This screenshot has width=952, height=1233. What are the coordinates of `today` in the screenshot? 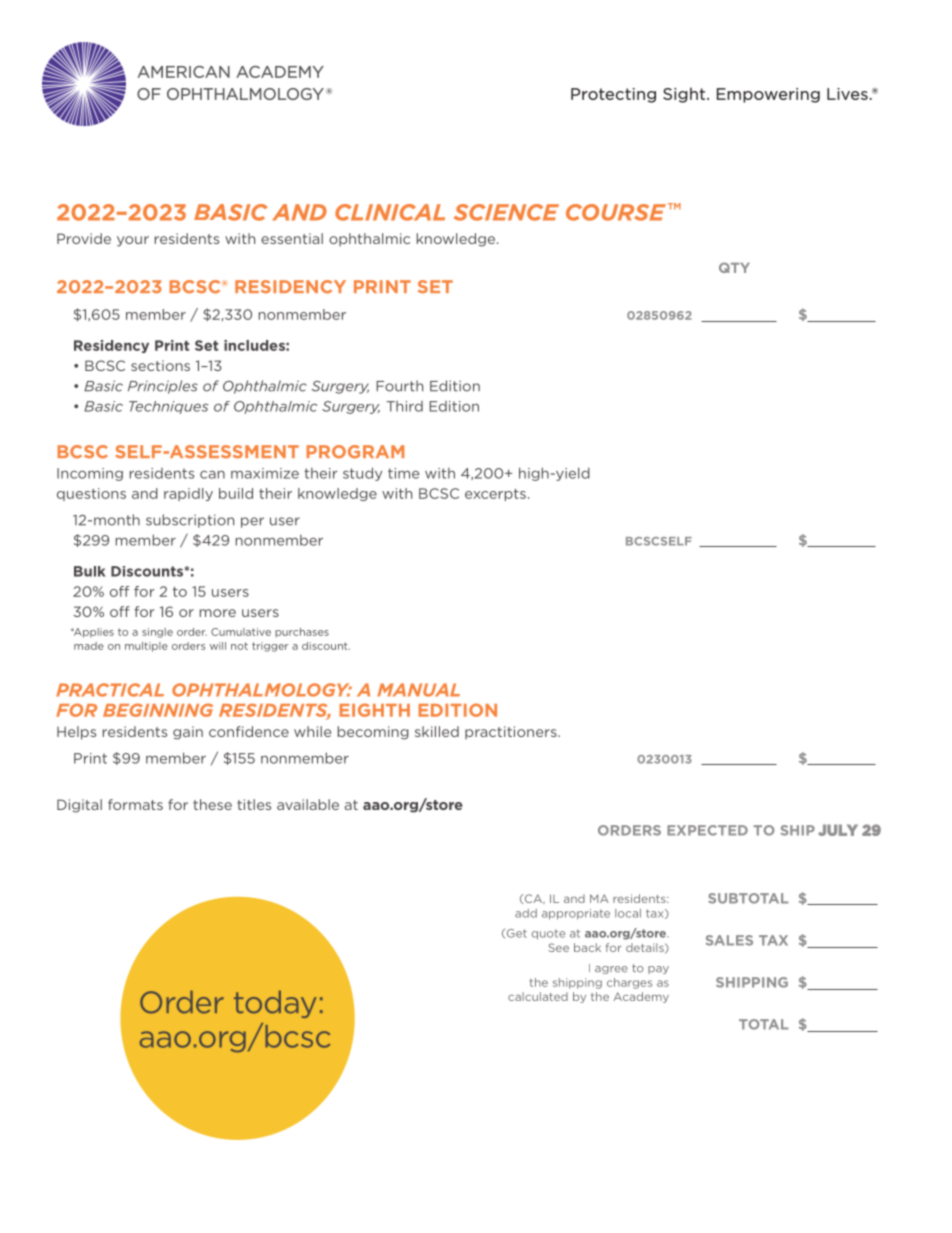 It's located at (275, 1004).
